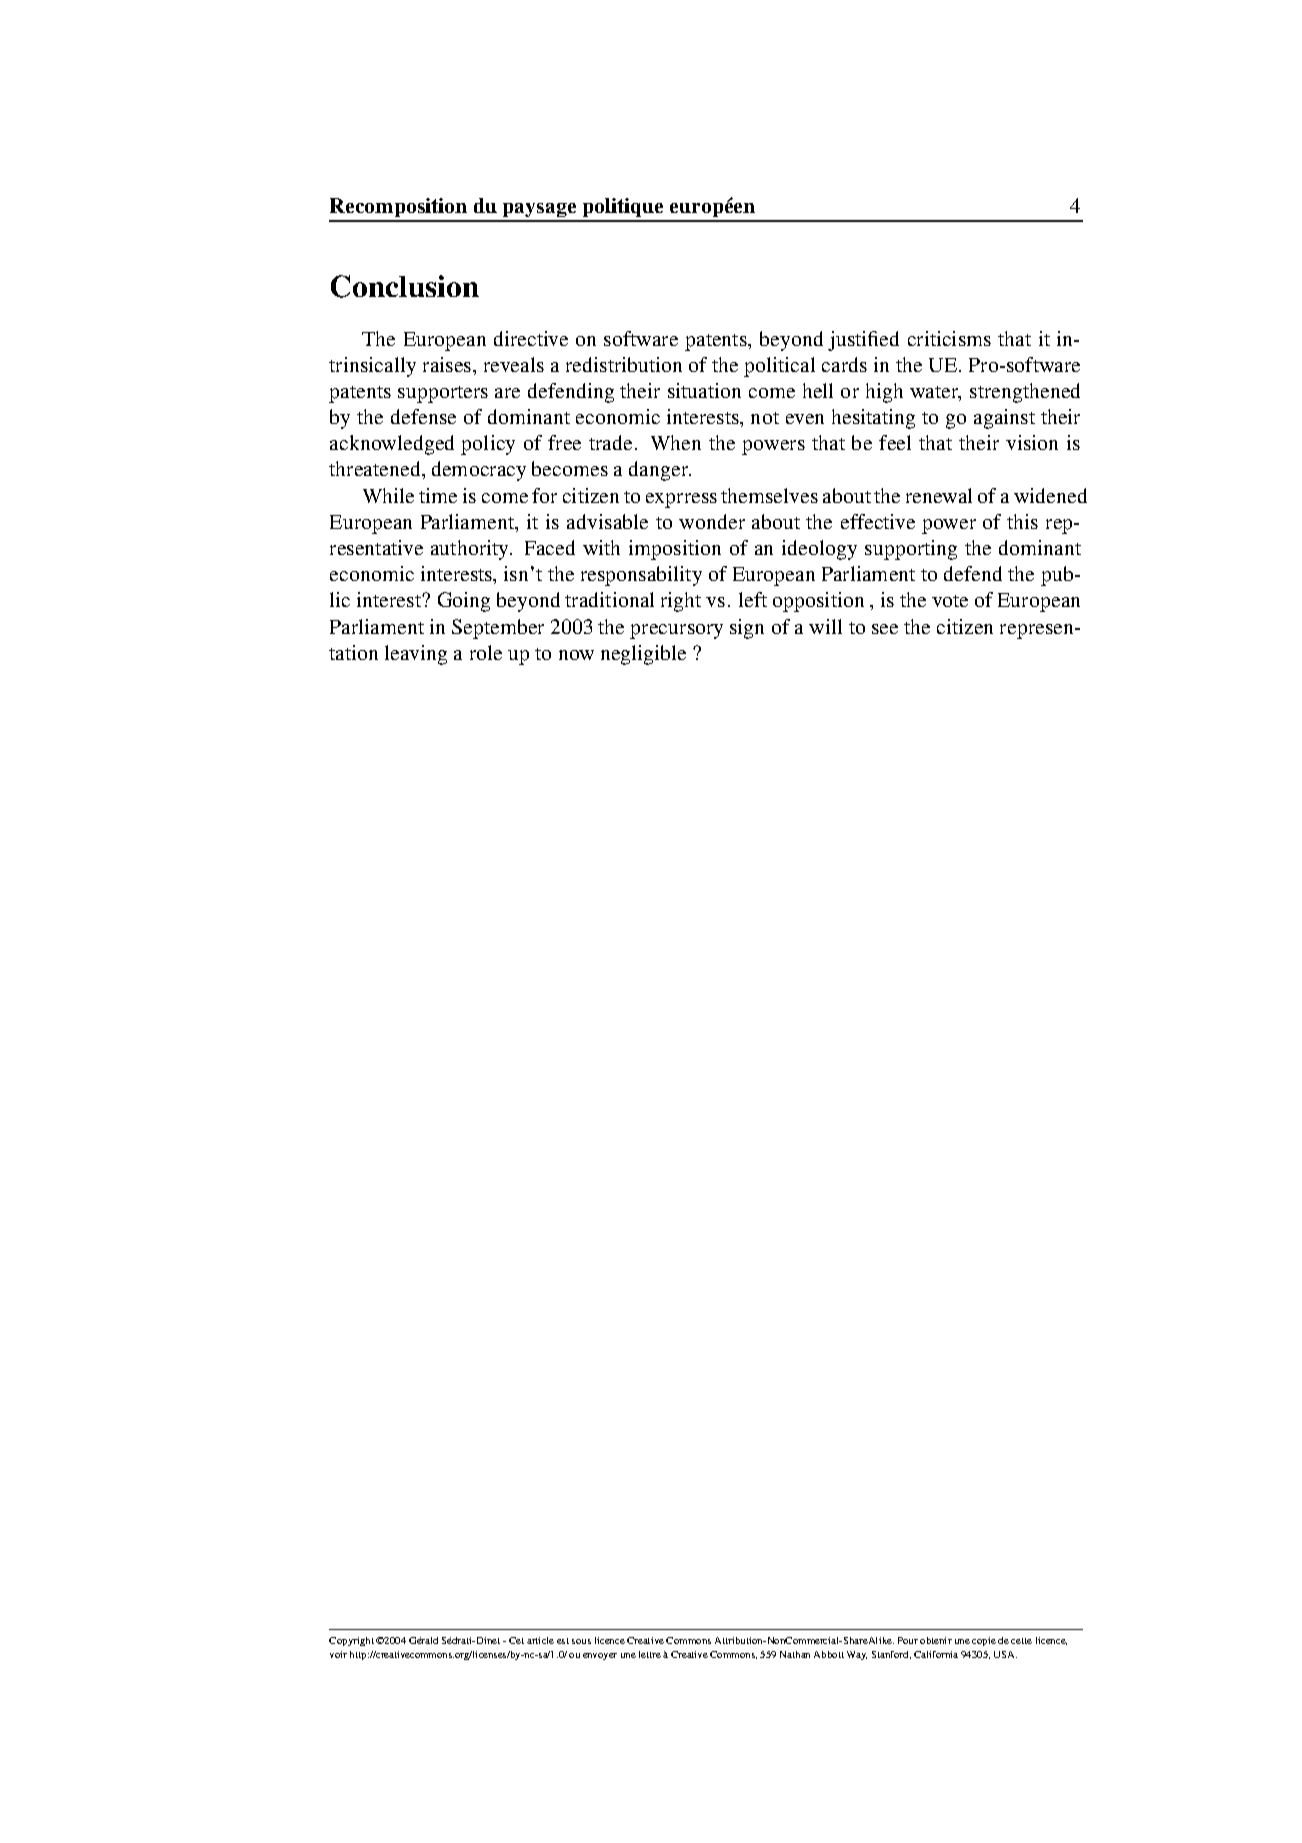 This page has width=1302, height=1843. I want to click on criticisms, so click(949, 338).
